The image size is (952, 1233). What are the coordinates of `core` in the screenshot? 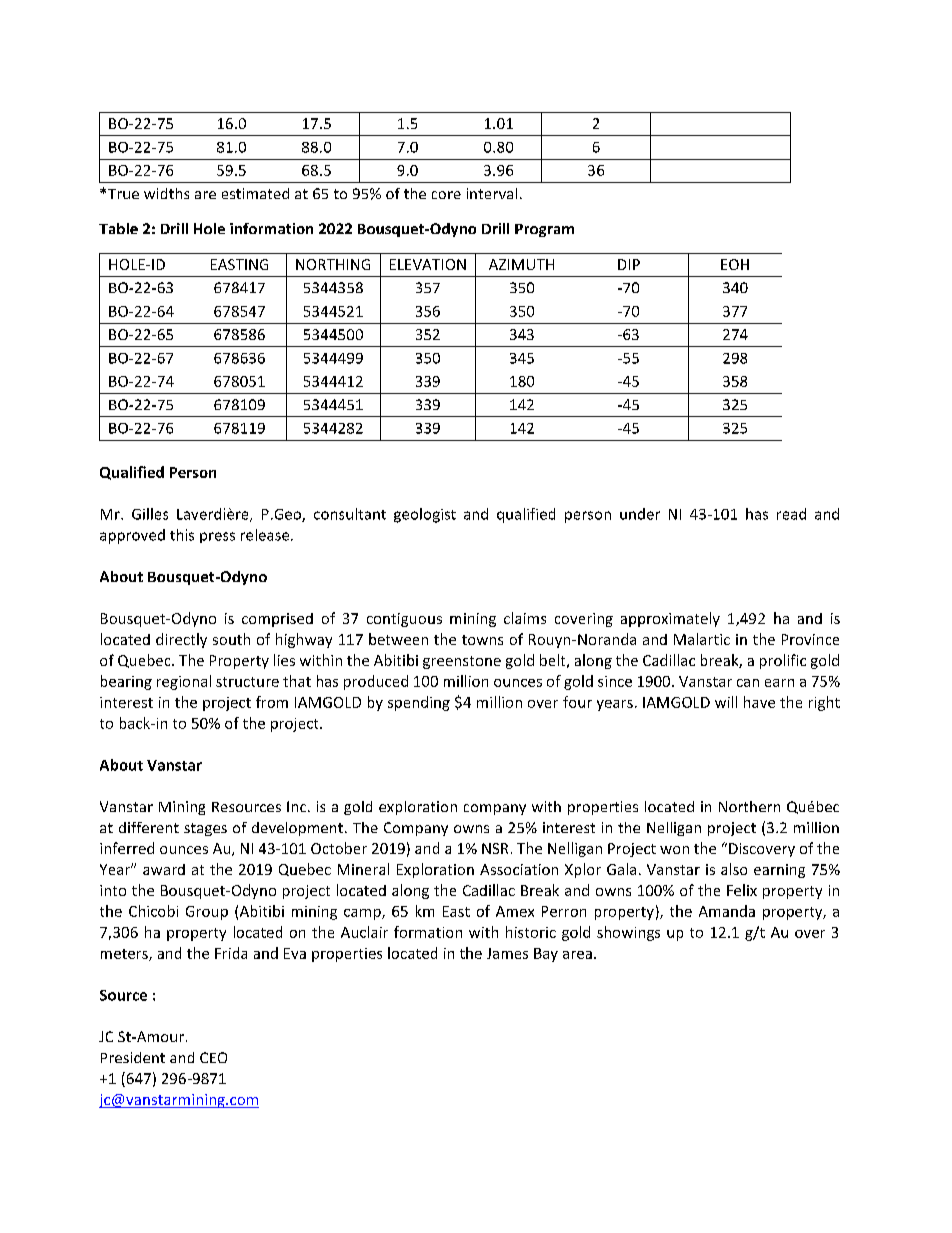 It's located at (446, 195).
